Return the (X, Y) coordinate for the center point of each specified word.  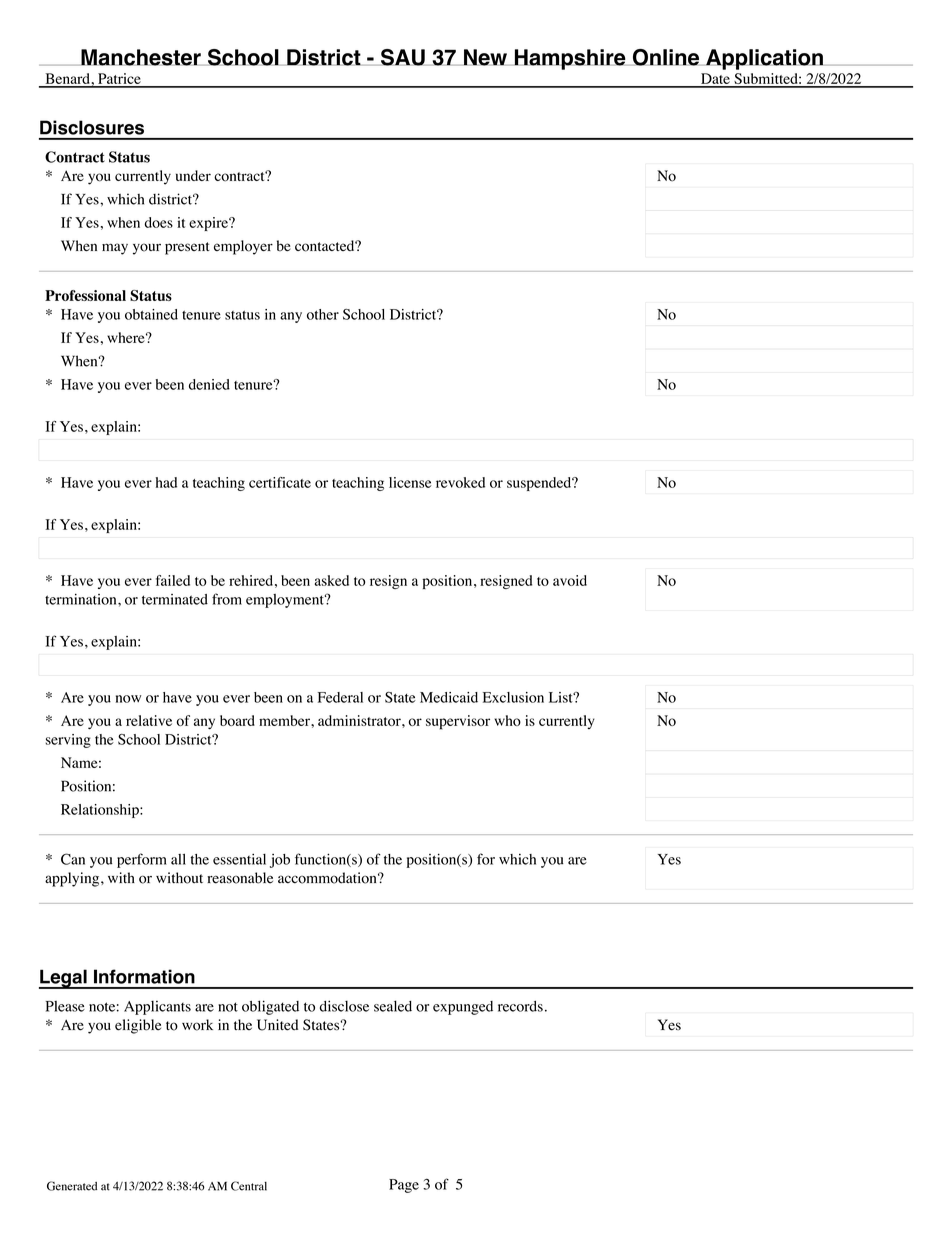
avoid (570, 580)
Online (665, 57)
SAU (403, 57)
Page (404, 1186)
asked (332, 580)
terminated (175, 599)
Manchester (141, 57)
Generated (72, 1186)
